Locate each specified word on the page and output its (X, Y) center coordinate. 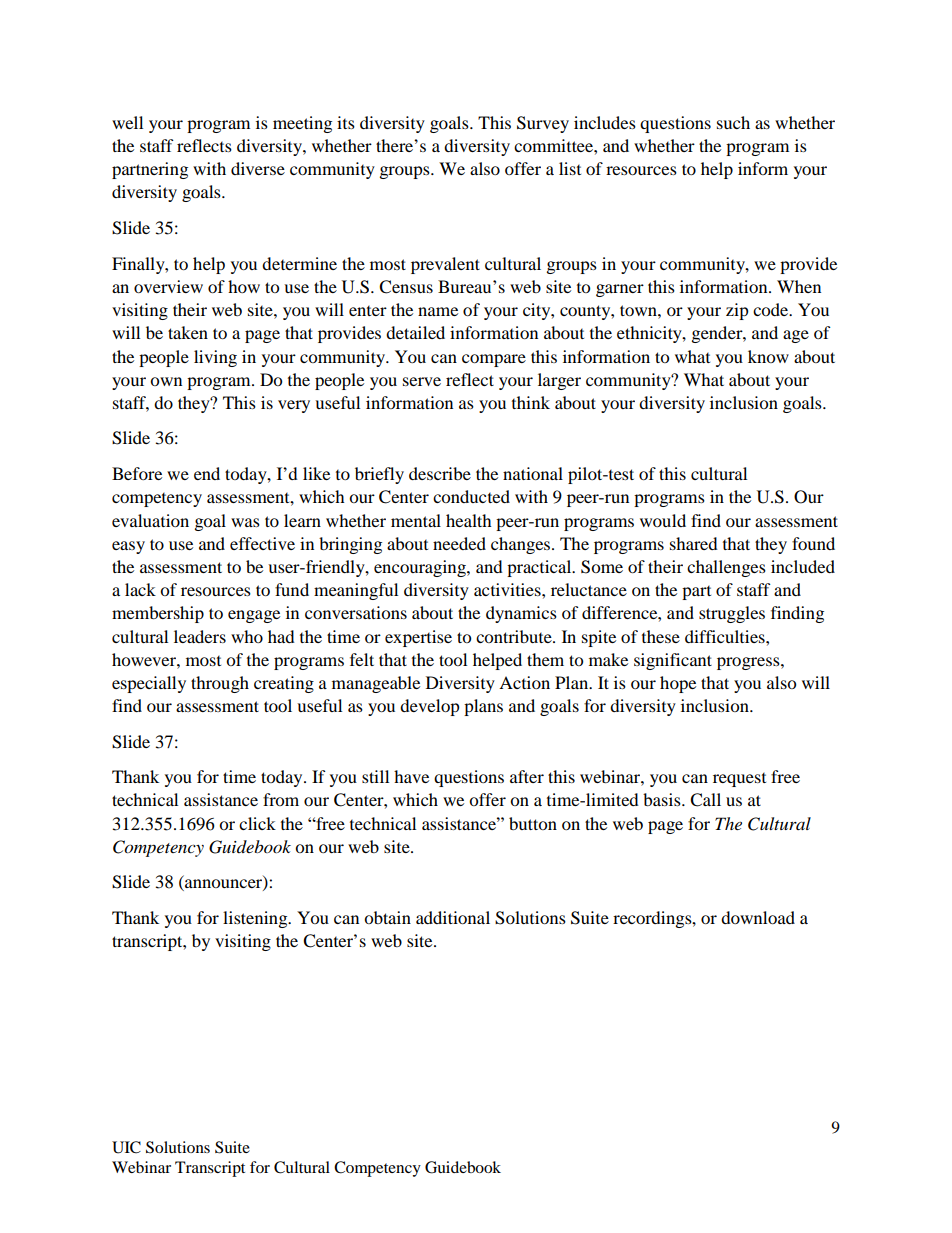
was (245, 522)
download (758, 917)
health (469, 520)
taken (188, 332)
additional (453, 917)
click (257, 823)
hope (678, 684)
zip (737, 311)
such (733, 122)
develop (430, 707)
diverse (258, 168)
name (438, 311)
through (220, 684)
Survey (543, 124)
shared (694, 543)
